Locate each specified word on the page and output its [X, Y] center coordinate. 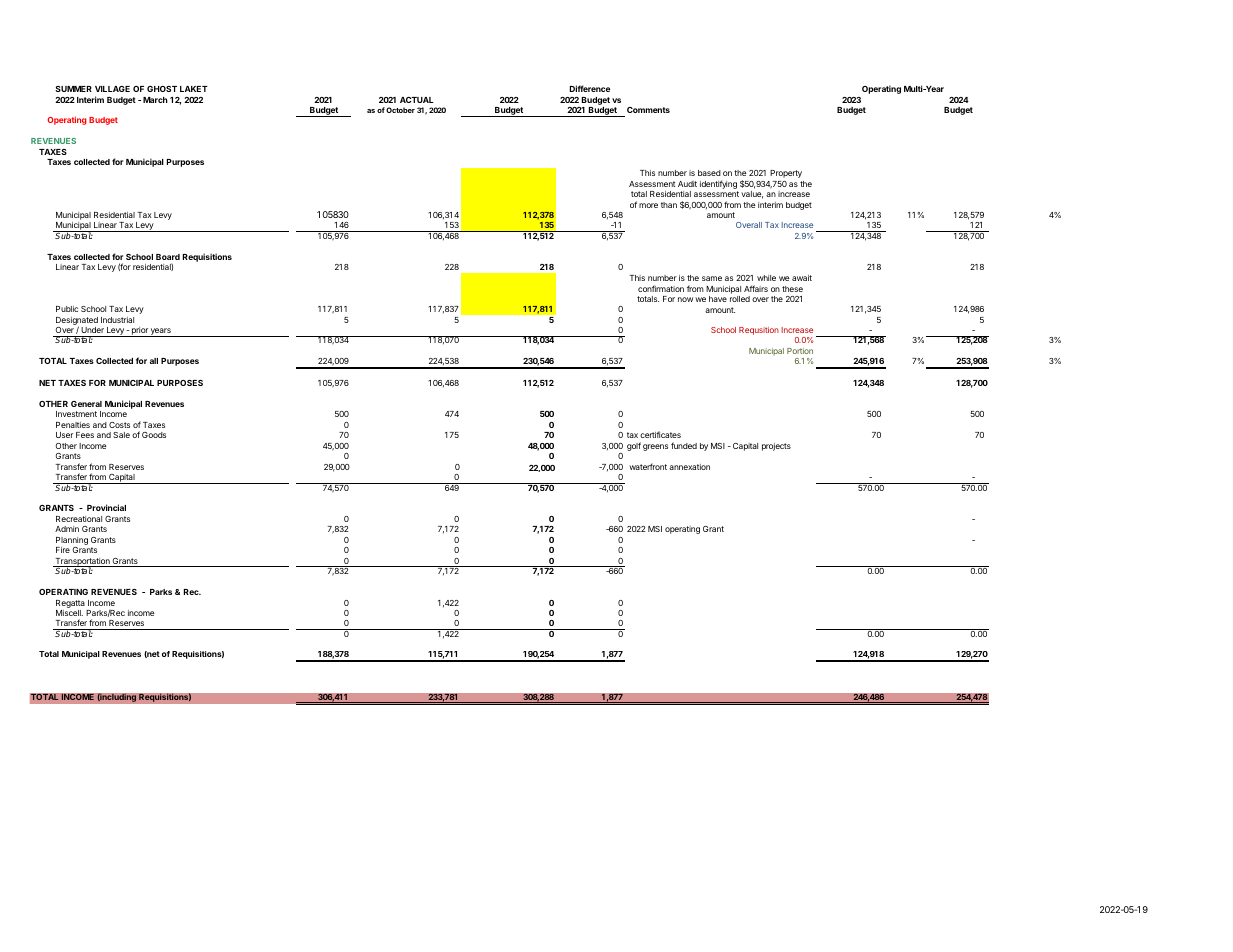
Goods [154, 435]
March [155, 100]
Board [168, 257]
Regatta [70, 604]
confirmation [661, 288]
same [712, 278]
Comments [648, 110]
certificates [660, 434]
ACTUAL [417, 100]
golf [634, 446]
